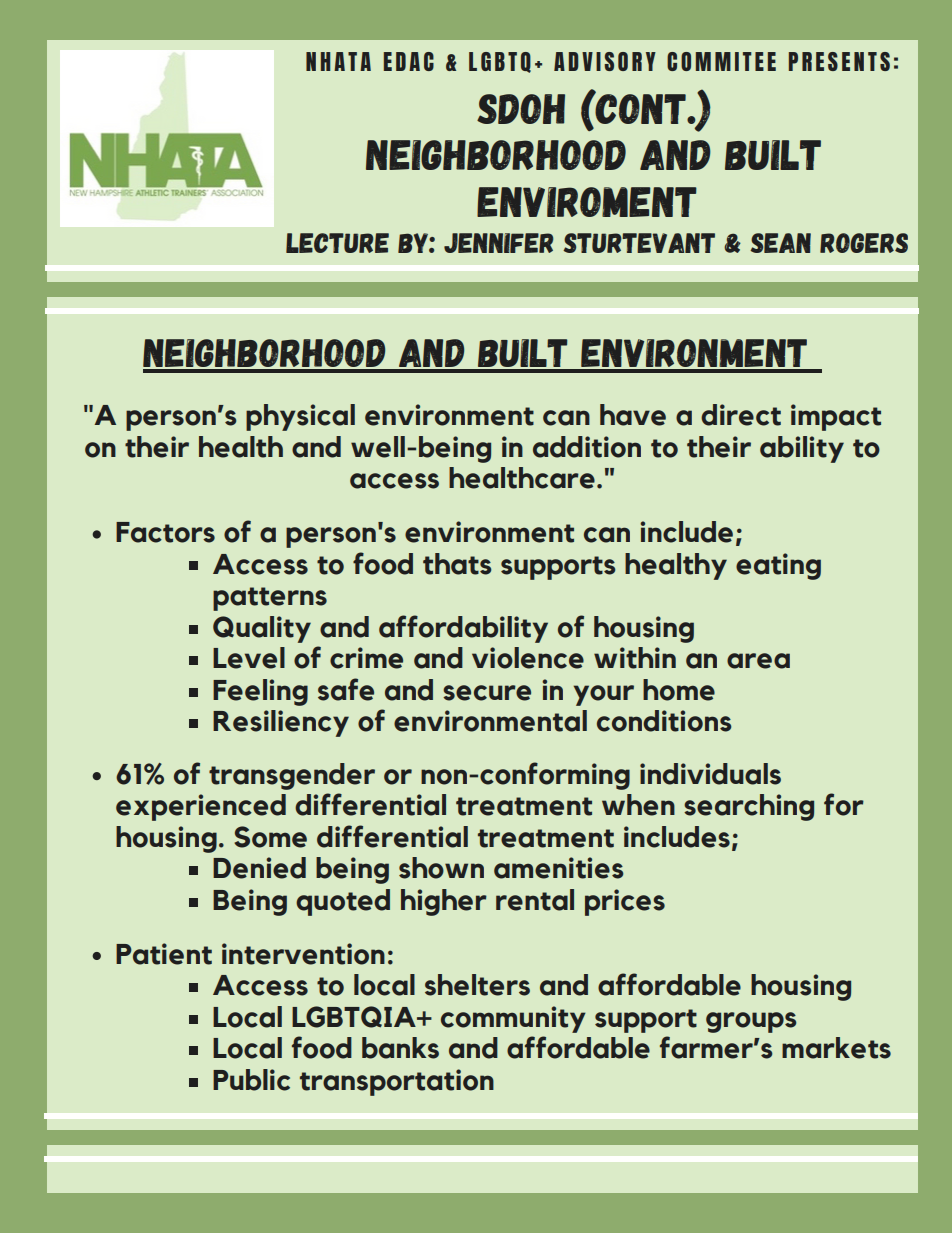  I want to click on LECTURE, so click(337, 243).
